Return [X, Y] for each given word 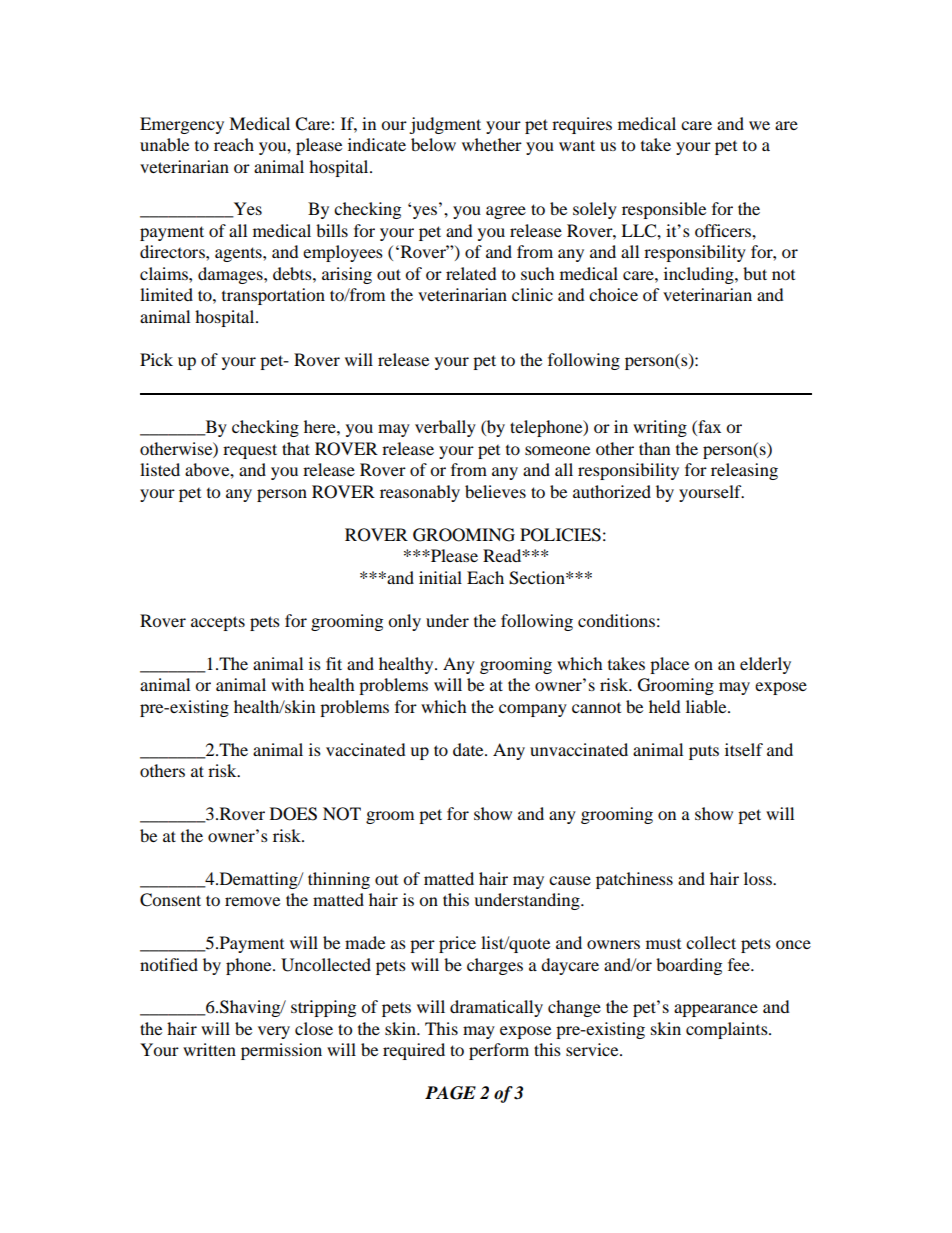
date [469, 749]
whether [492, 144]
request [250, 451]
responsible [664, 210]
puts [704, 753]
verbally [445, 428]
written [209, 1049]
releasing [744, 471]
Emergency [182, 125]
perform [499, 1051]
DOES [293, 814]
